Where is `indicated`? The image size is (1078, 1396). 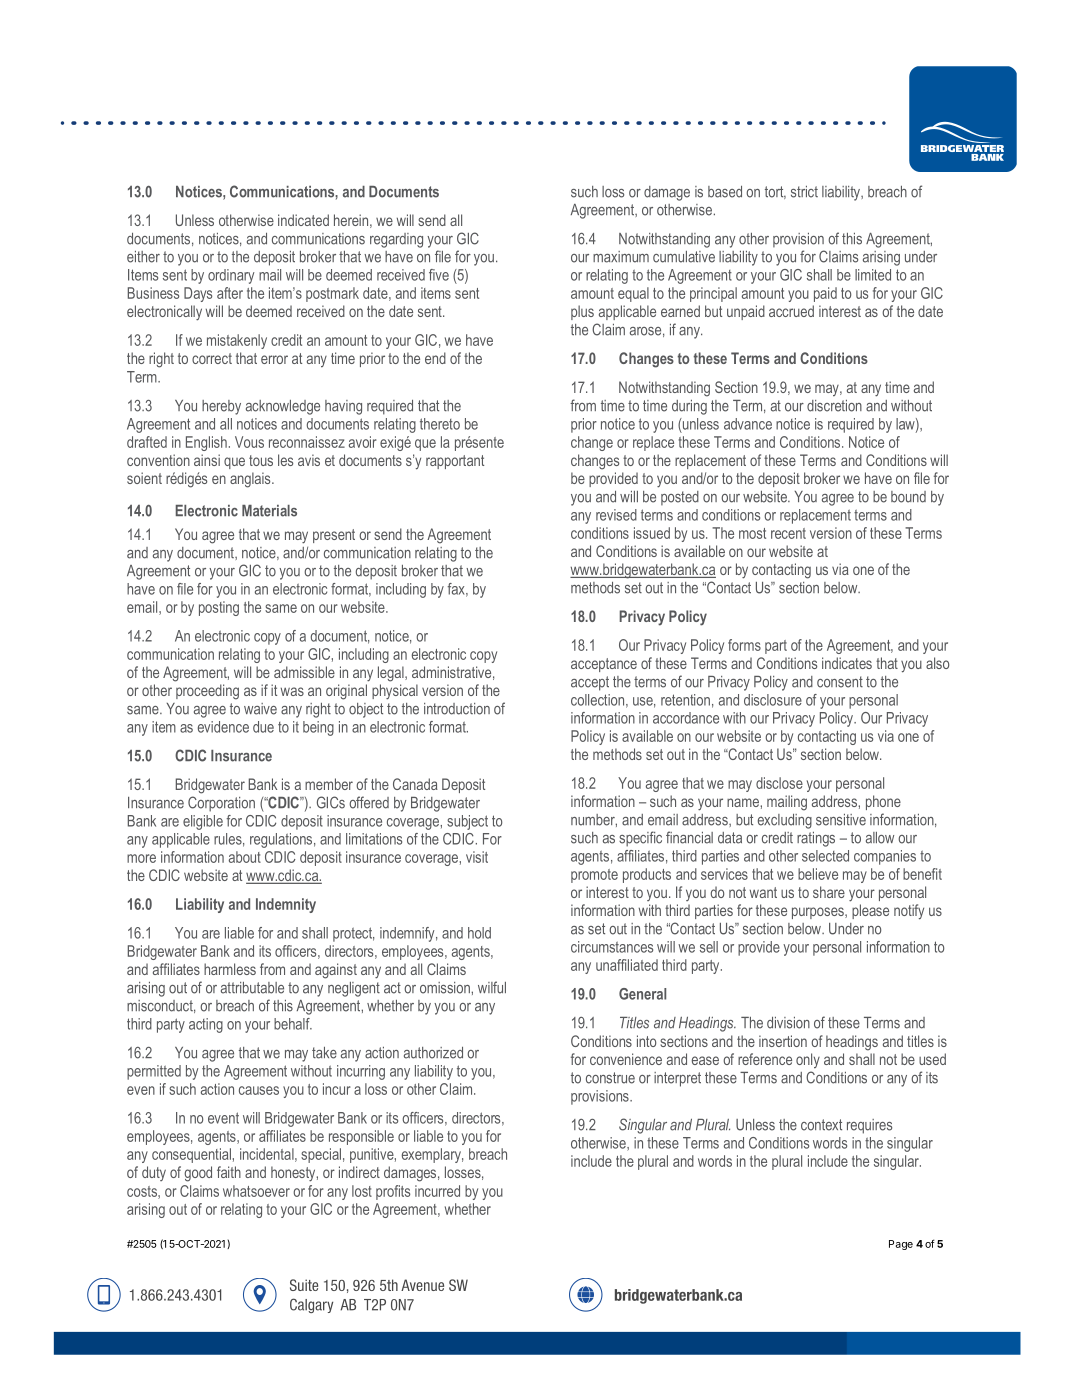
indicated is located at coordinates (303, 220).
